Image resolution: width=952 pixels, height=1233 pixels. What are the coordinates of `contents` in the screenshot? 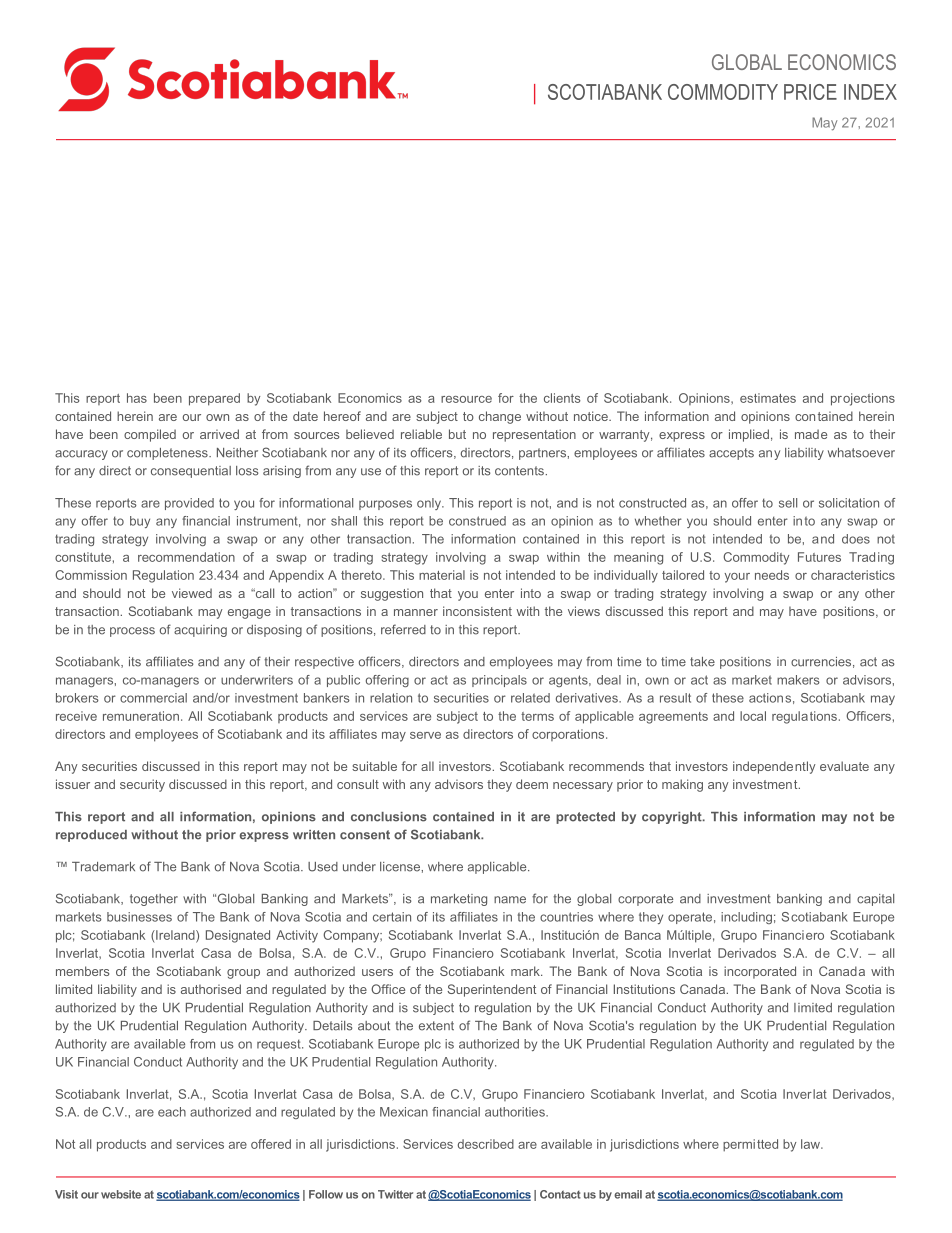 It's located at (520, 471).
